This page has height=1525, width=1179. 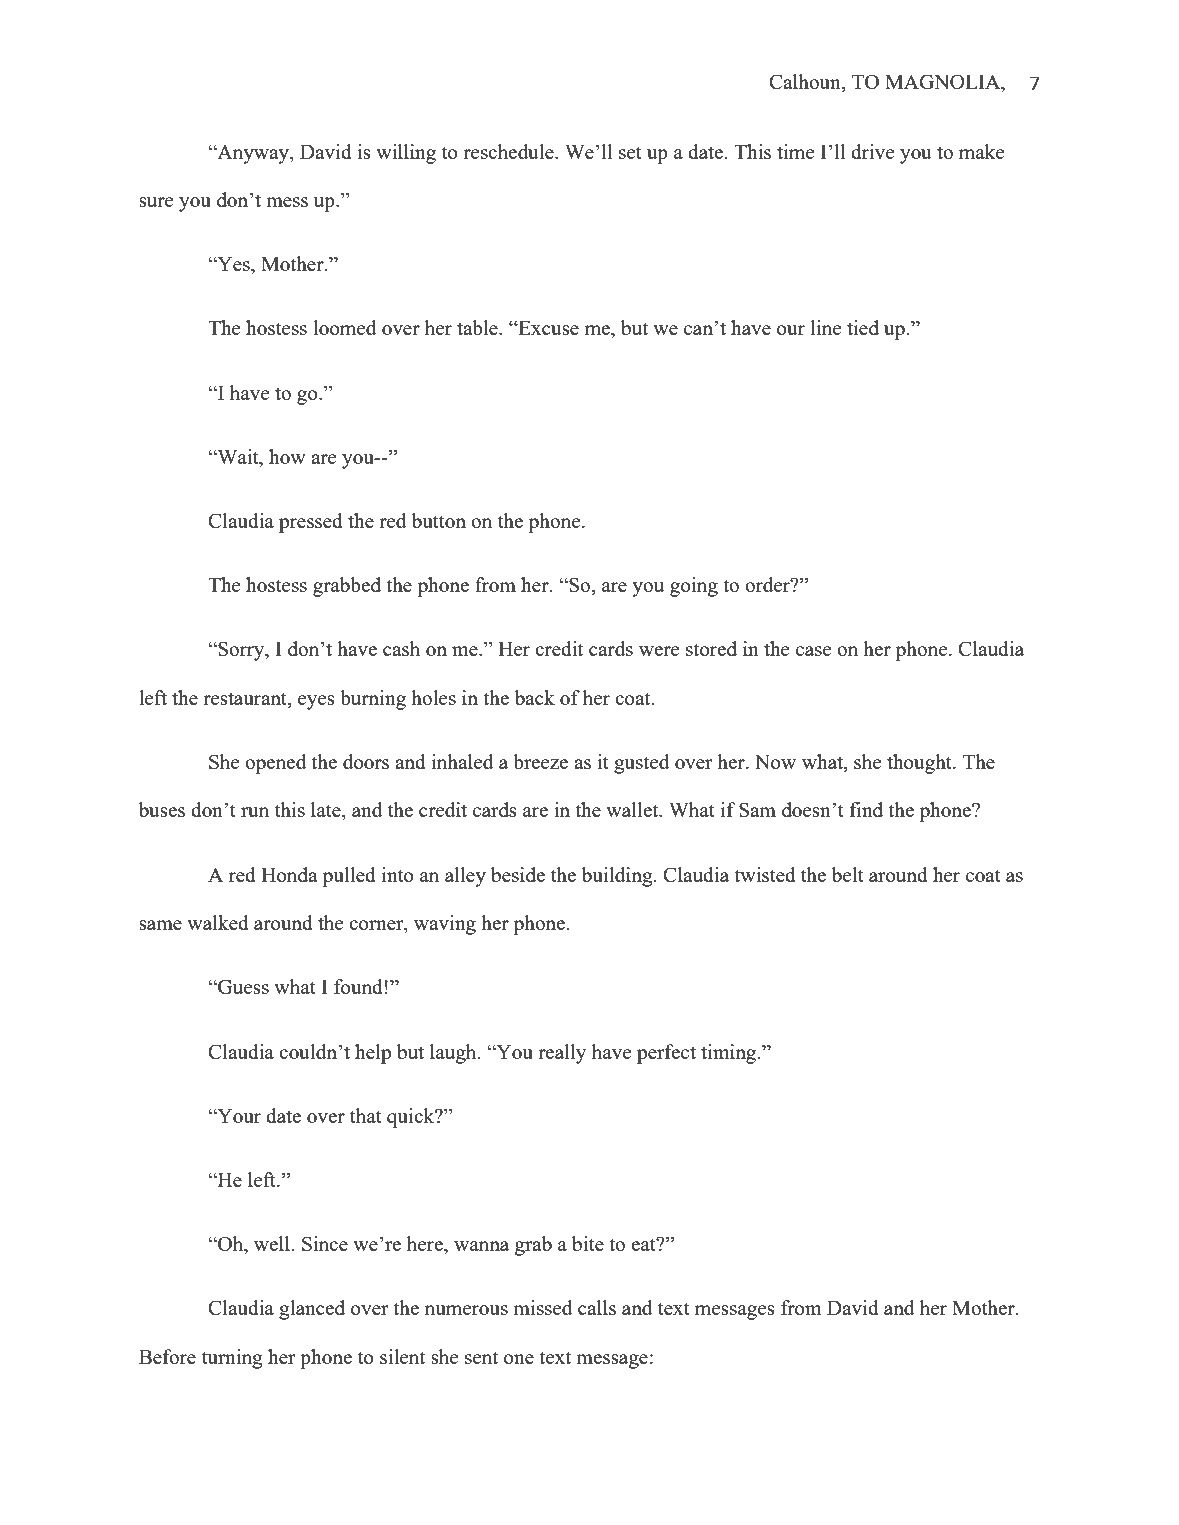 What do you see at coordinates (873, 151) in the page?
I see `drive` at bounding box center [873, 151].
